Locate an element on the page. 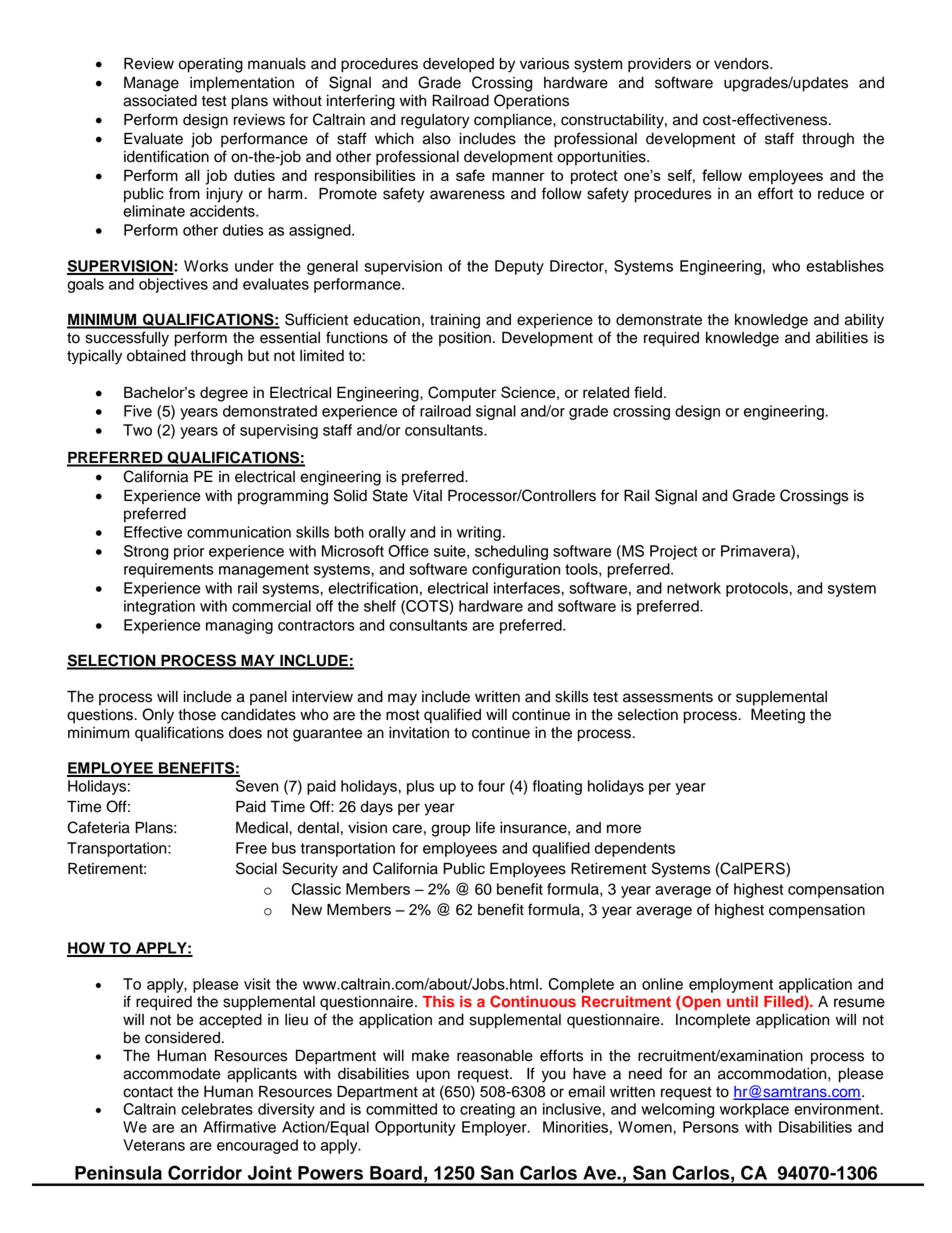  position is located at coordinates (465, 339).
